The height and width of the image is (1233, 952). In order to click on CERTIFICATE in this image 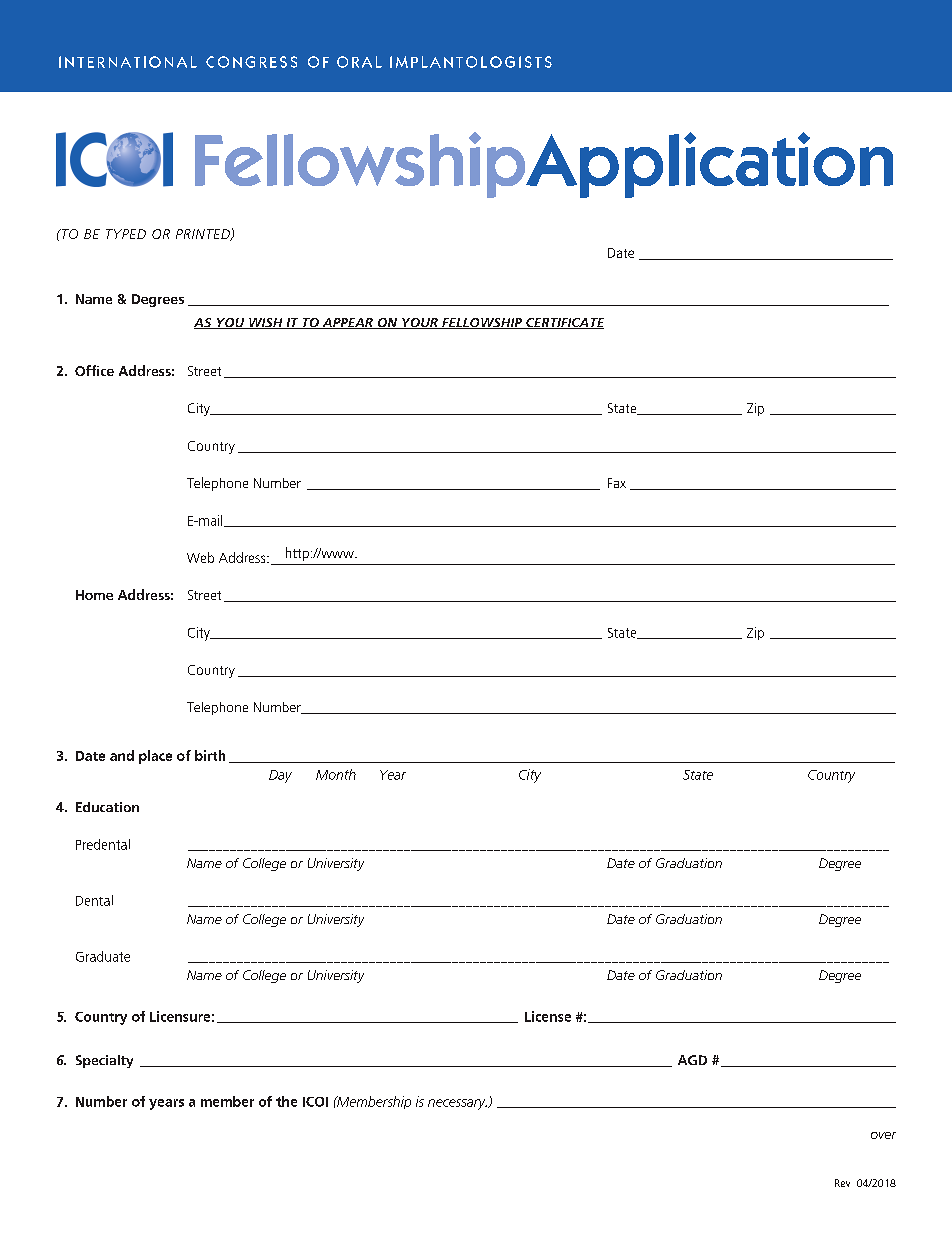, I will do `click(564, 323)`.
